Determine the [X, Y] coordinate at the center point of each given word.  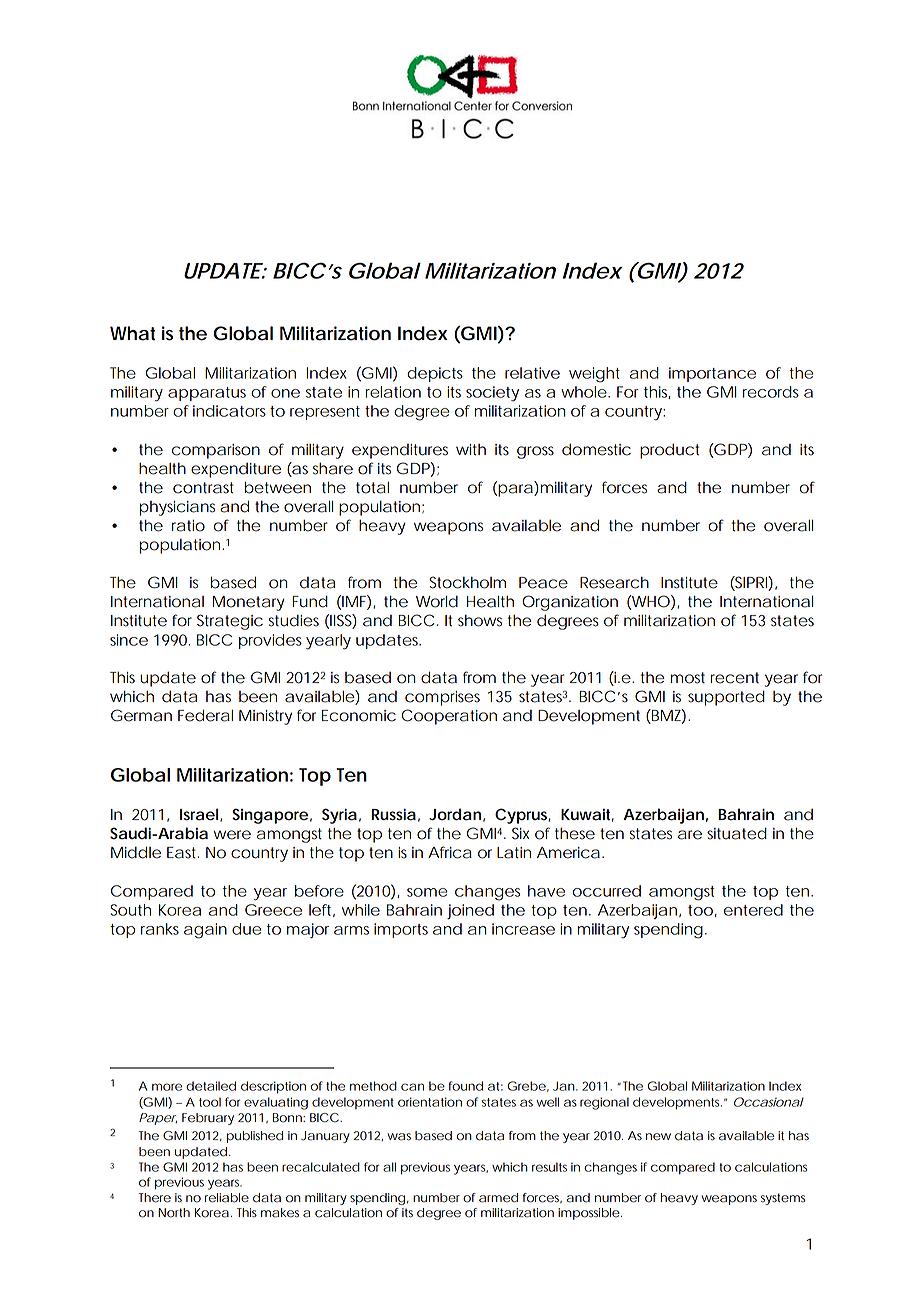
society [492, 394]
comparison [216, 451]
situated [737, 833]
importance [712, 374]
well [547, 1102]
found [466, 1086]
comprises [442, 698]
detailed [211, 1086]
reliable [227, 1198]
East [183, 853]
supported [726, 698]
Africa [450, 852]
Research [614, 583]
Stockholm [467, 582]
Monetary [249, 603]
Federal [205, 715]
